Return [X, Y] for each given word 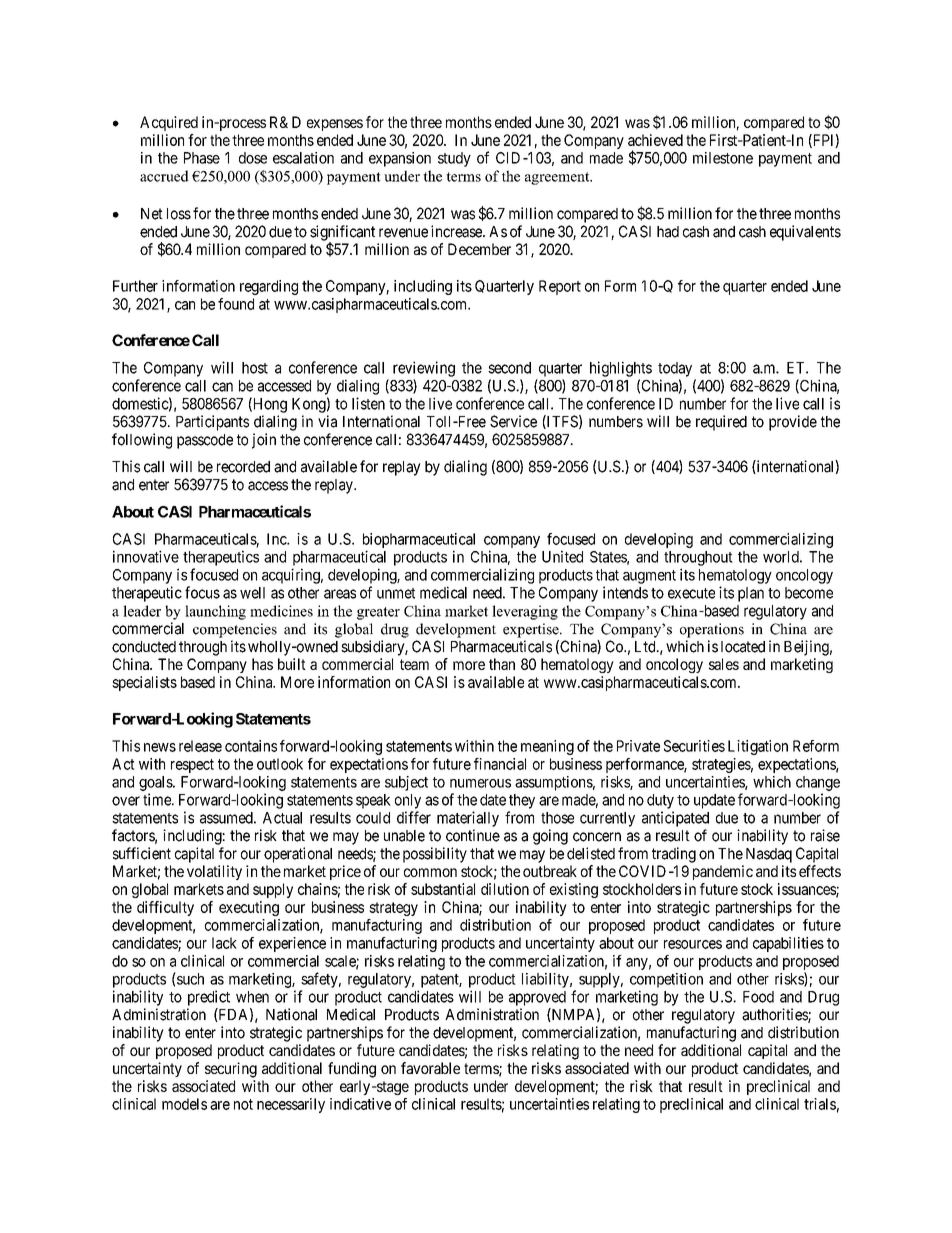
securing [231, 1070]
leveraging [525, 612]
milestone [723, 158]
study [454, 159]
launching [215, 612]
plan [751, 594]
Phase [202, 158]
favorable [430, 1068]
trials [820, 1104]
